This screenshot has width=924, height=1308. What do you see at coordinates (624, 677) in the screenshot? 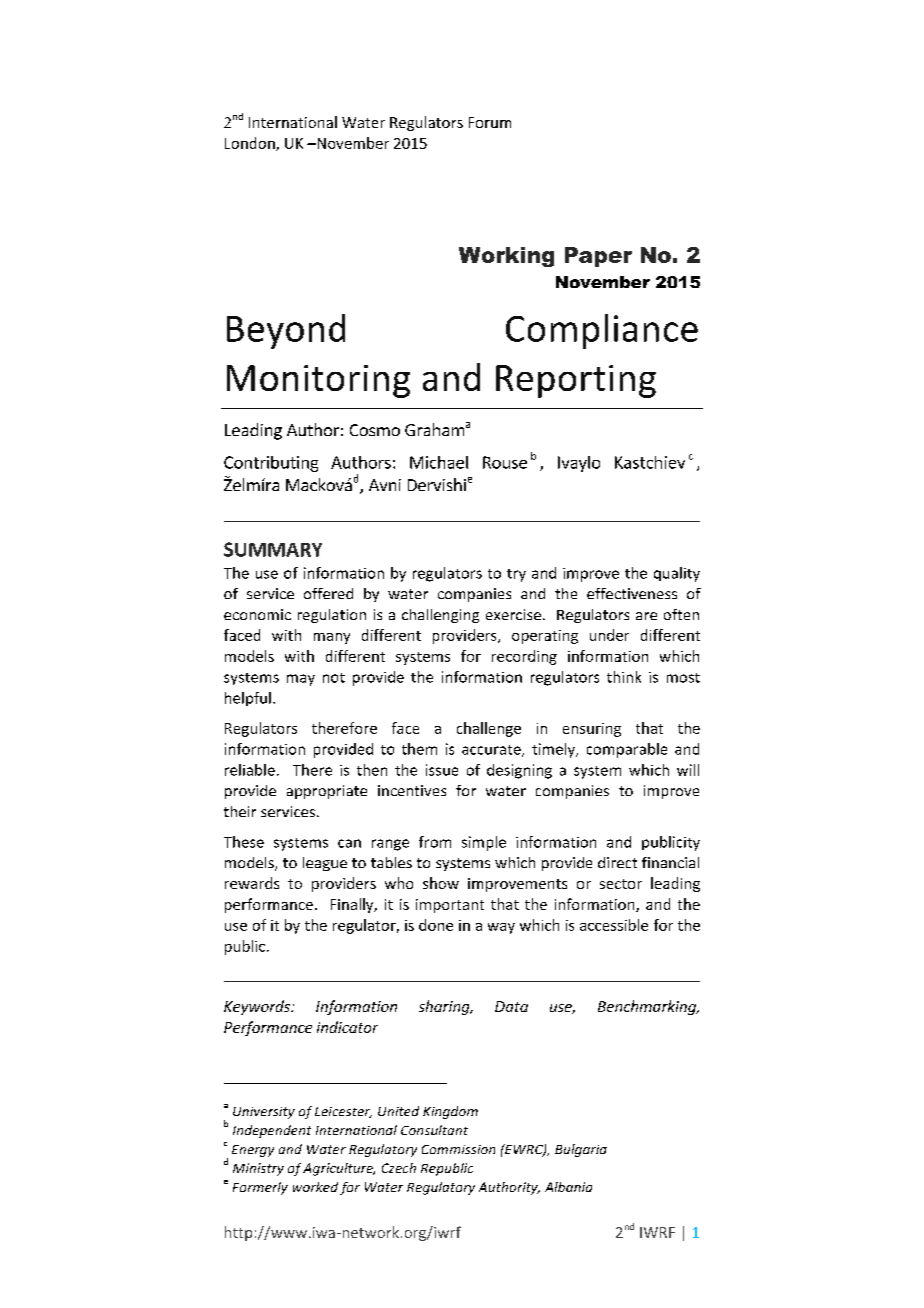
I see `think` at bounding box center [624, 677].
